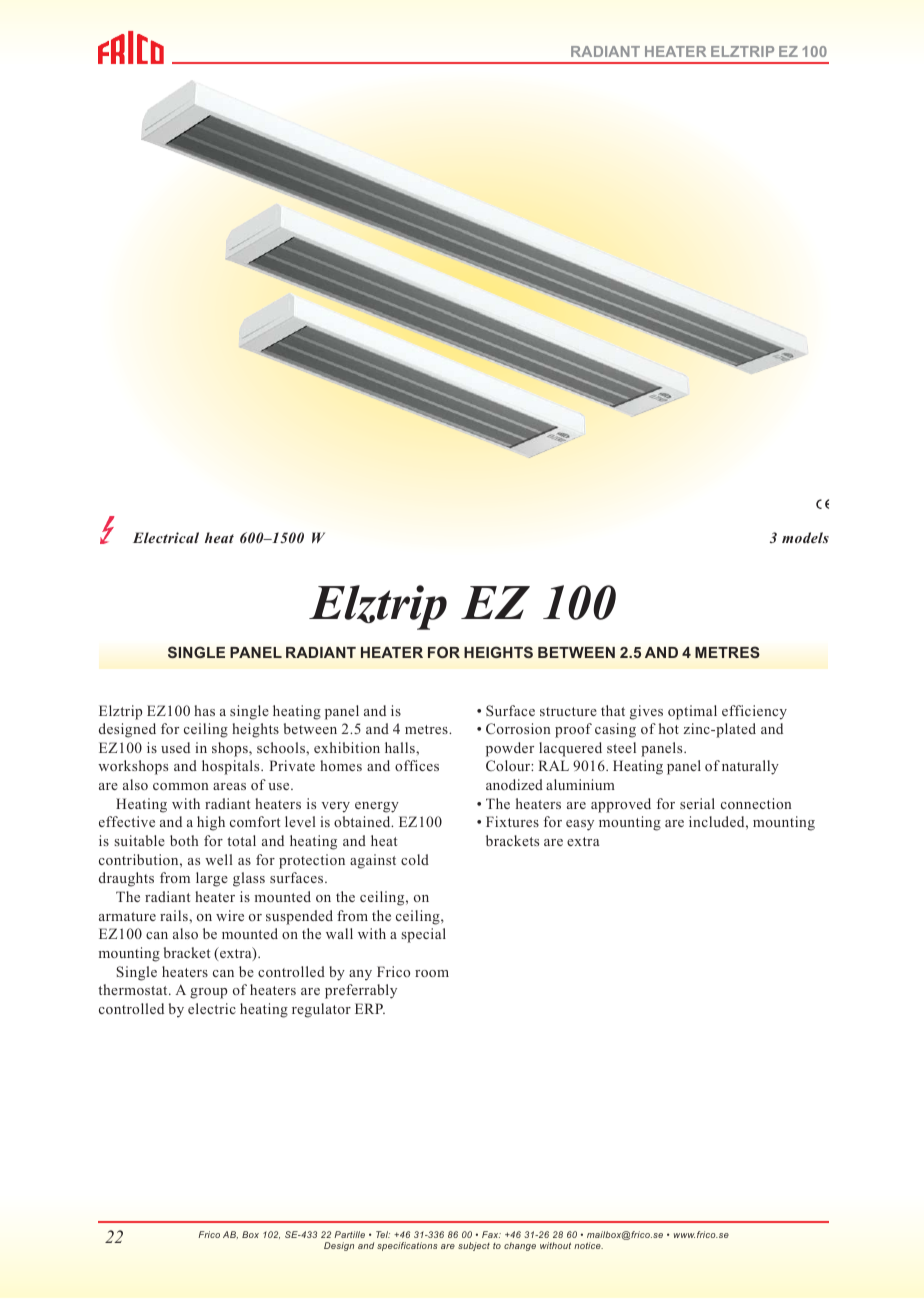 This document has height=1308, width=924. What do you see at coordinates (491, 1234) in the document?
I see `Fax` at bounding box center [491, 1234].
